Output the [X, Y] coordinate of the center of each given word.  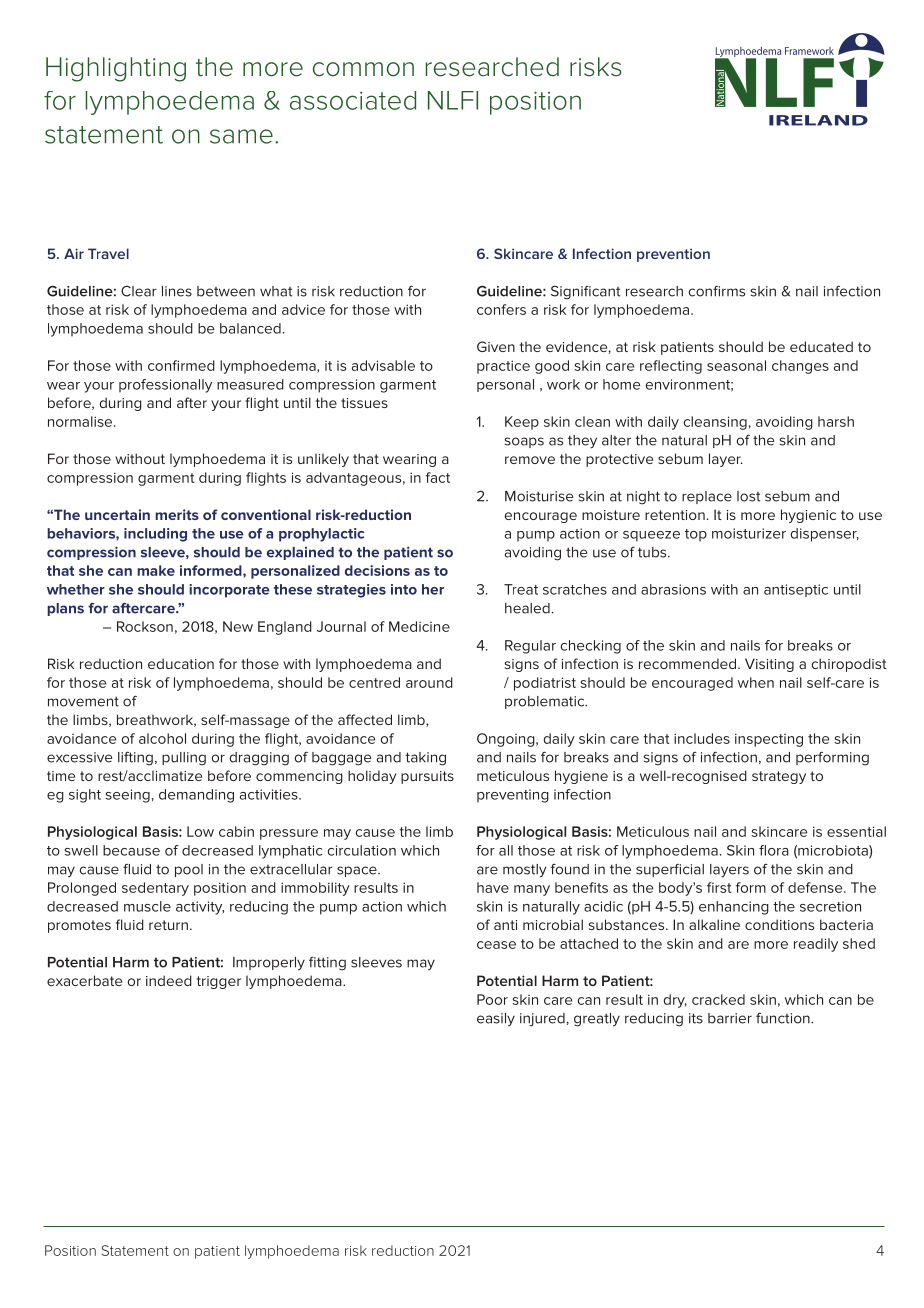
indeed [169, 980]
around [429, 682]
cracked [718, 999]
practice [503, 367]
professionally [165, 386]
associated [353, 100]
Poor [492, 999]
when [756, 682]
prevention [673, 255]
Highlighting [116, 69]
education [181, 663]
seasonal [736, 365]
